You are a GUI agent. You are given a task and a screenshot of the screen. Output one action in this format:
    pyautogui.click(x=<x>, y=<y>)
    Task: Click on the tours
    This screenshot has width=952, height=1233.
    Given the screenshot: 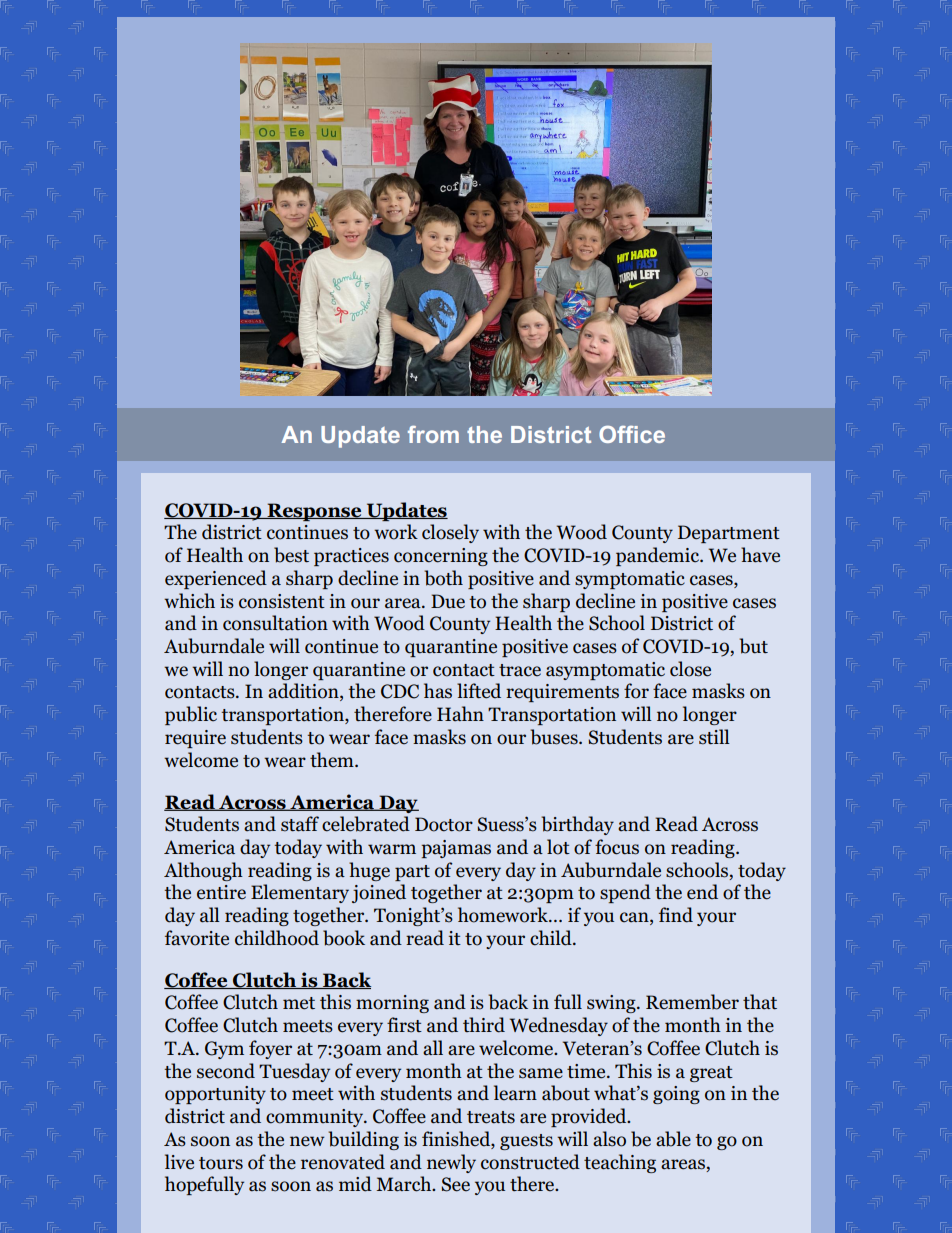 What is the action you would take?
    pyautogui.click(x=221, y=1163)
